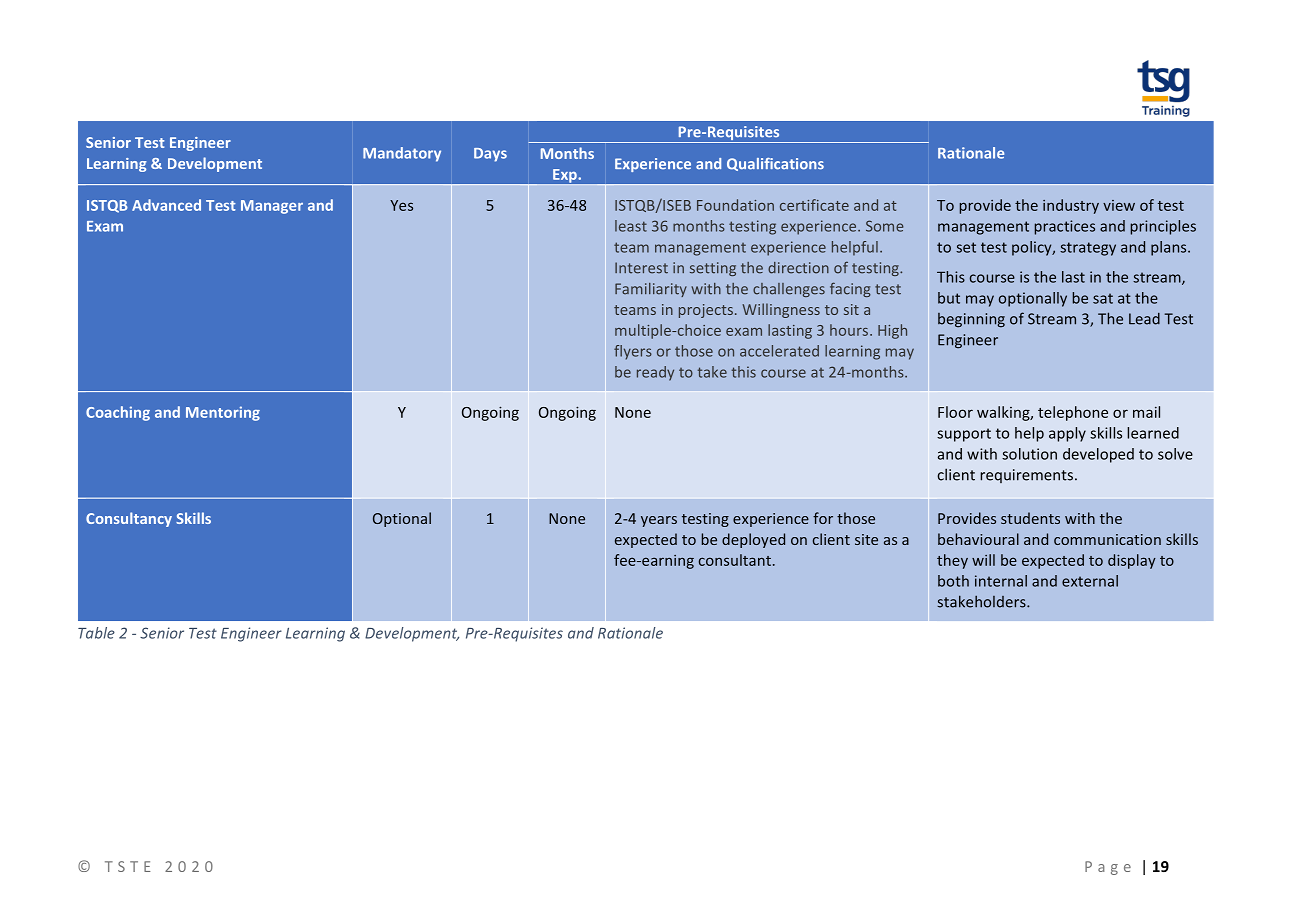 This screenshot has height=924, width=1308. I want to click on Table, so click(96, 633).
